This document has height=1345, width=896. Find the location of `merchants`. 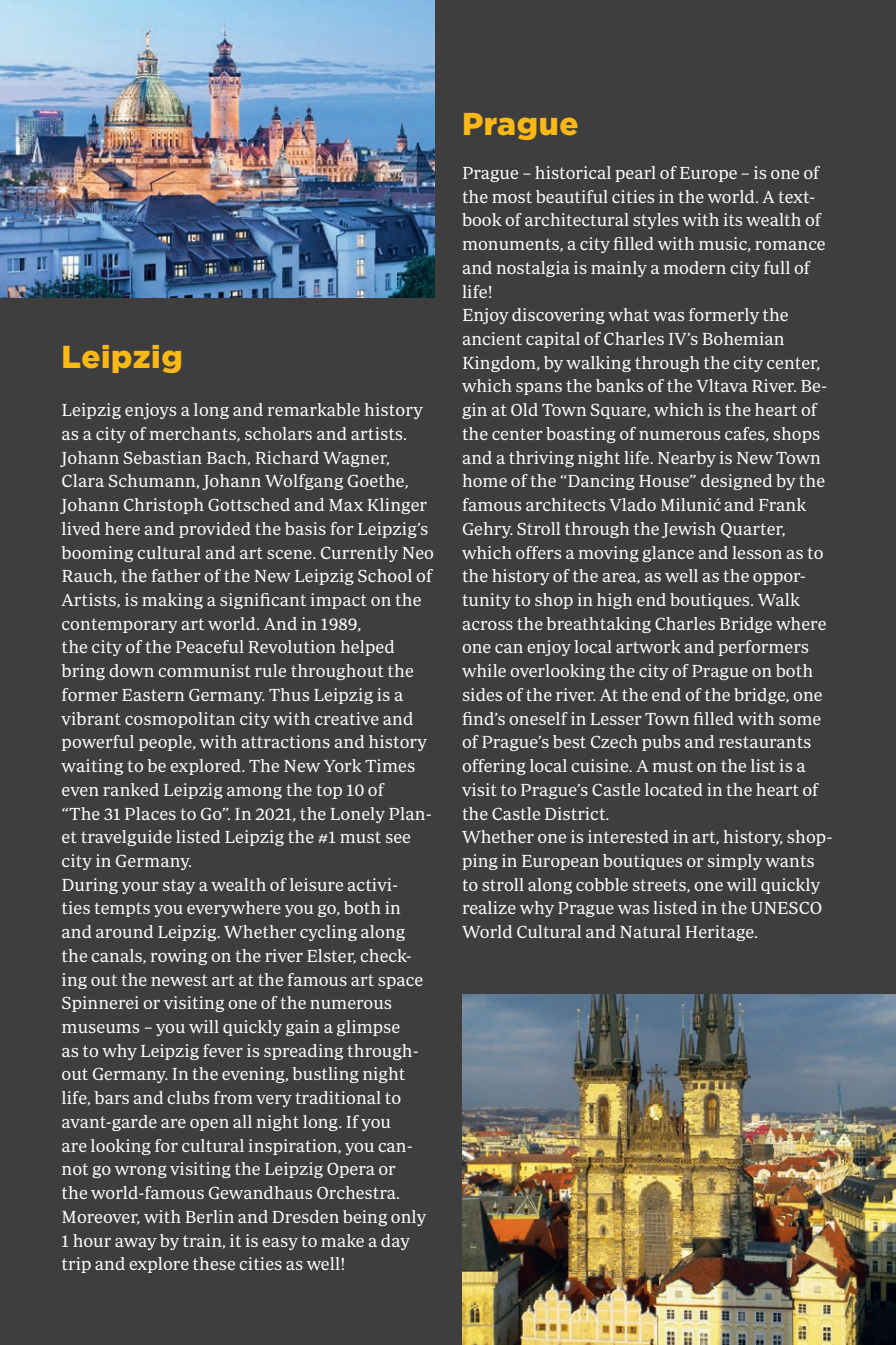

merchants is located at coordinates (194, 434).
